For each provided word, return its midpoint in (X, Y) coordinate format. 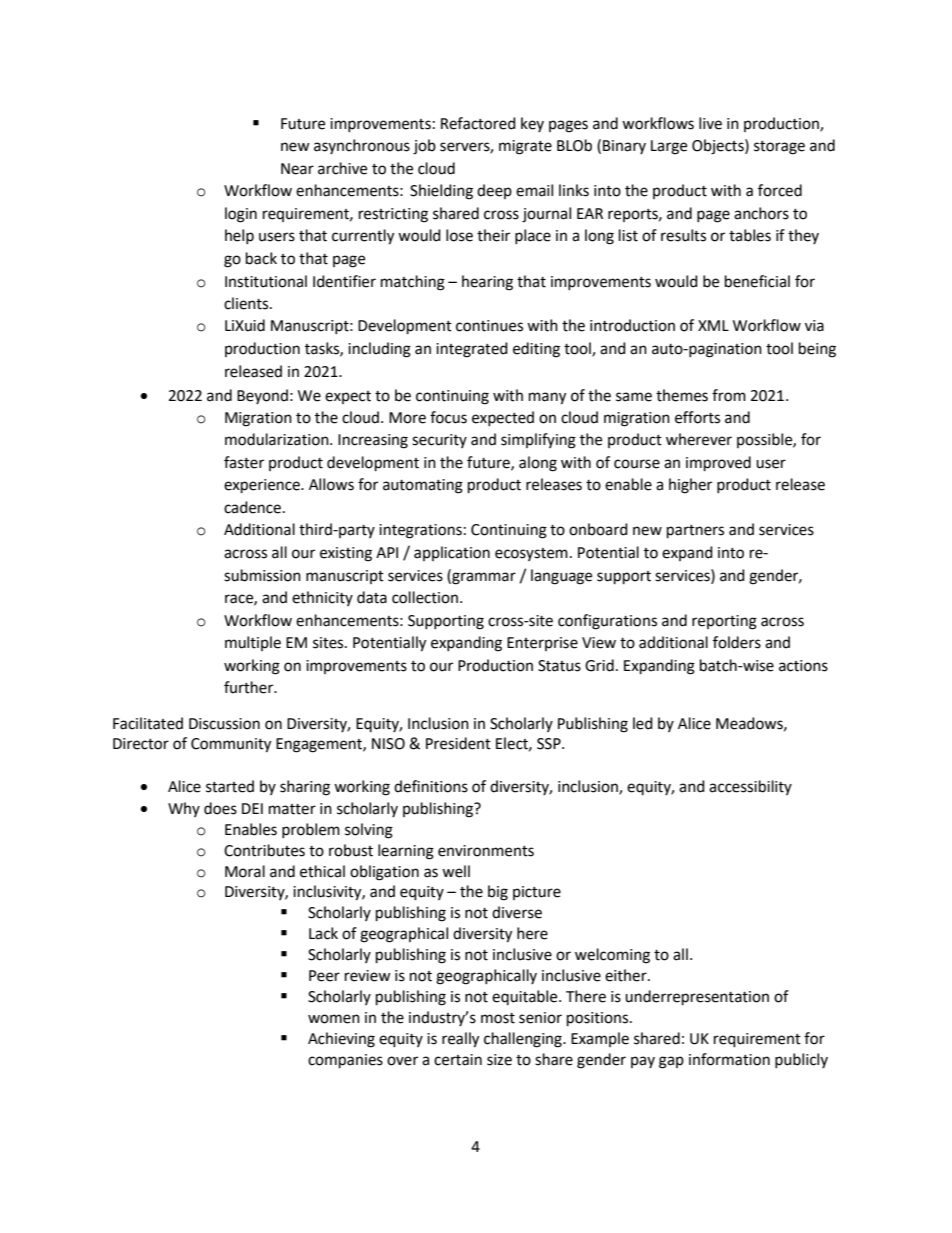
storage (779, 148)
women (334, 1019)
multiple (253, 643)
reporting (724, 622)
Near (297, 169)
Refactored (478, 123)
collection (425, 597)
